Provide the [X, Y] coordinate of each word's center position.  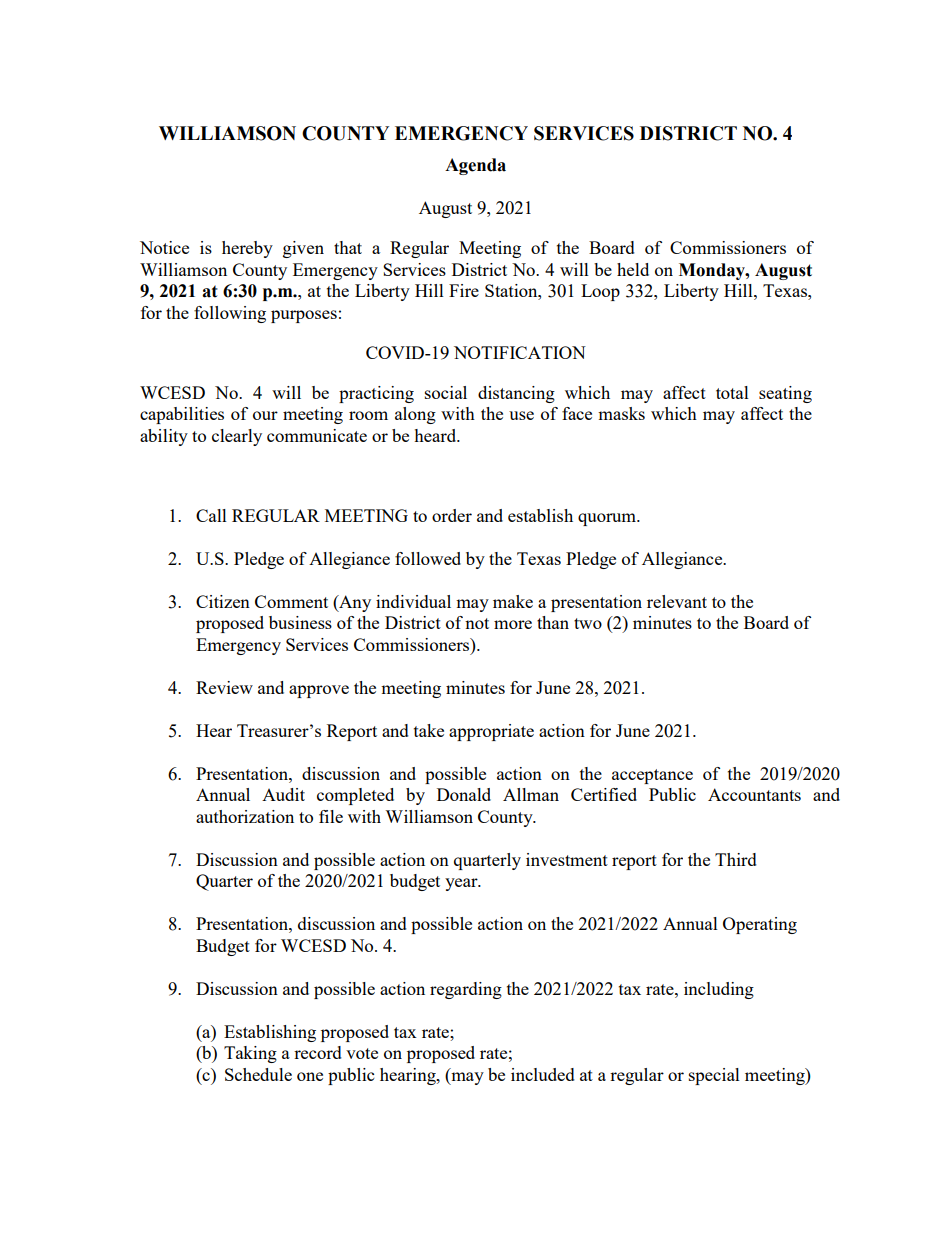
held [633, 269]
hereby [247, 249]
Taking [250, 1054]
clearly [237, 437]
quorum [608, 519]
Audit [283, 794]
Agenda [475, 166]
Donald [464, 794]
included [543, 1074]
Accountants [754, 794]
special [714, 1076]
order [452, 515]
